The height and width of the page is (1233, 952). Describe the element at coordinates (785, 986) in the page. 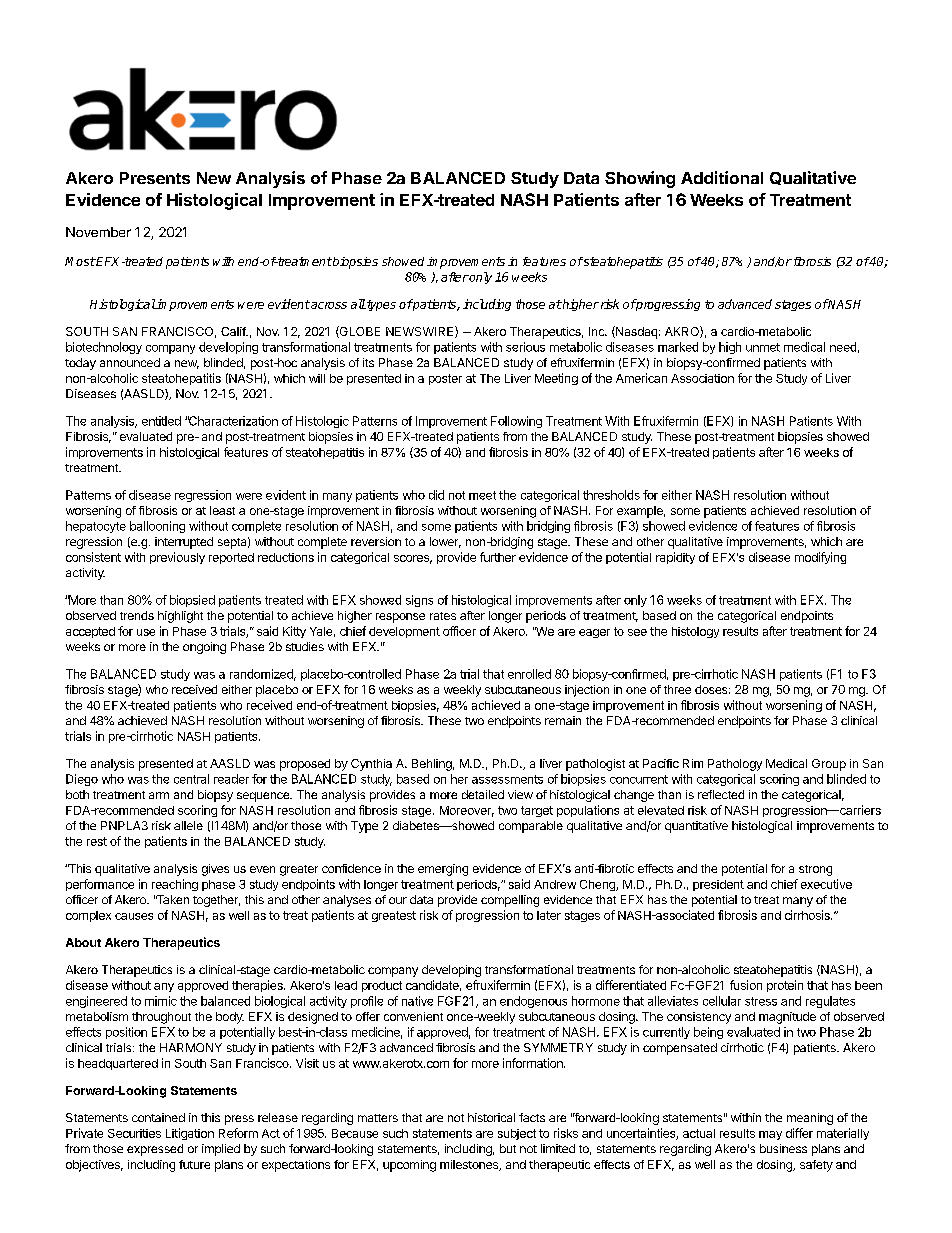

I see `protein` at that location.
